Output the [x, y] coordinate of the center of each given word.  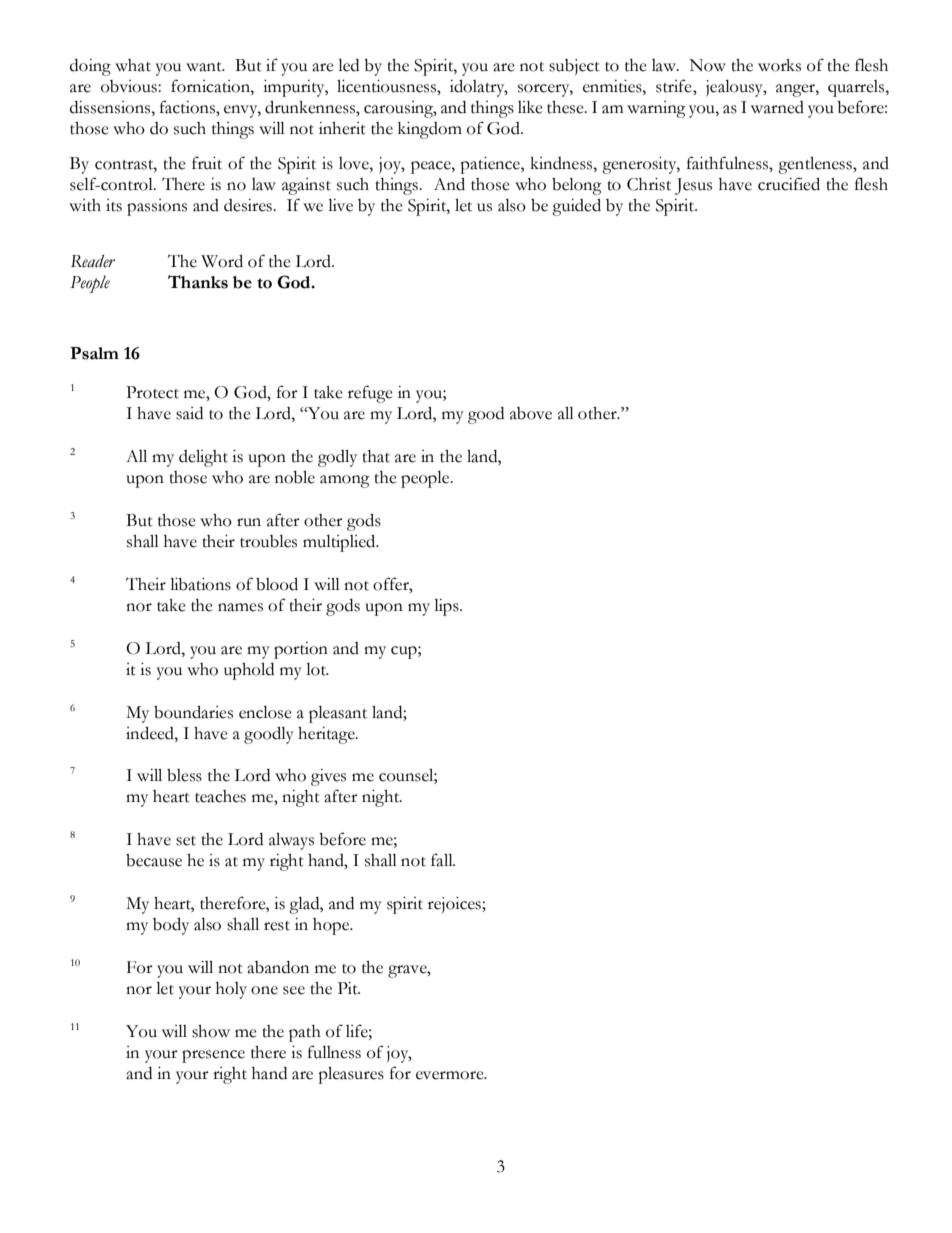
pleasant [338, 714]
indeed [151, 733]
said [189, 413]
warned [777, 107]
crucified [789, 184]
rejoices [455, 905]
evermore [451, 1075]
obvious [130, 86]
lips [447, 607]
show [211, 1031]
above [531, 413]
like [530, 107]
